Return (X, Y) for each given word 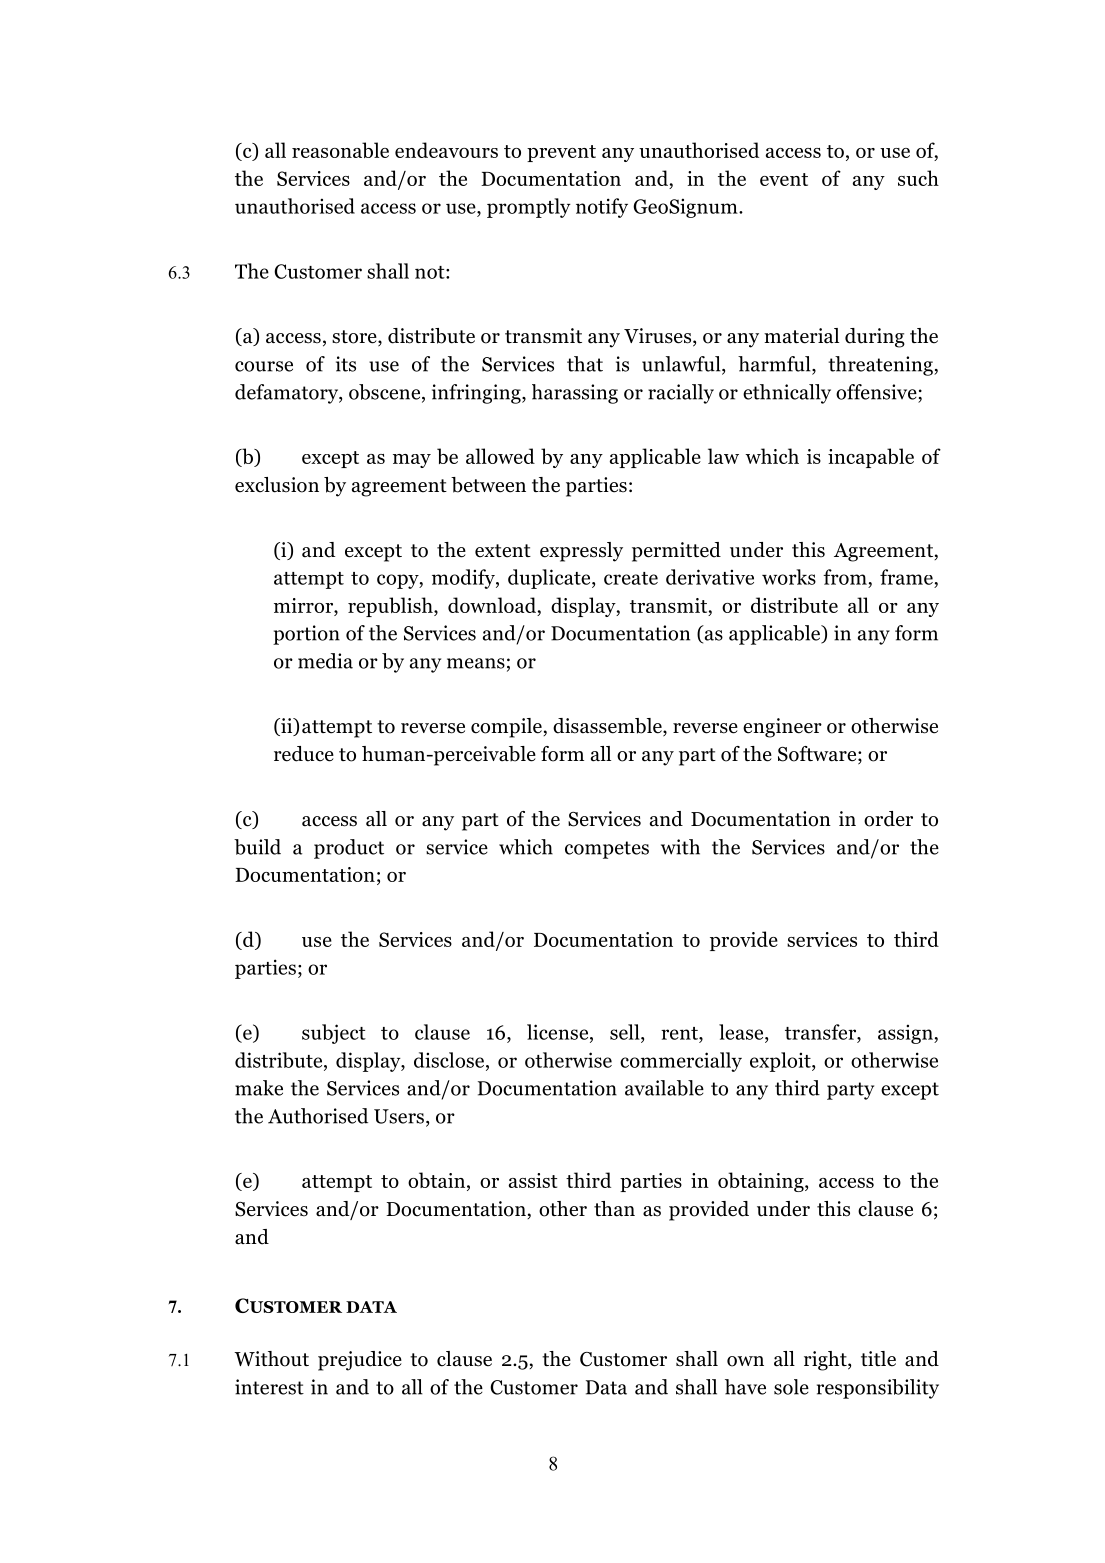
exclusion (277, 485)
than (614, 1209)
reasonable (340, 150)
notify (602, 208)
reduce (304, 754)
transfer (821, 1032)
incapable (871, 458)
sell (626, 1032)
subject (334, 1034)
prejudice (360, 1361)
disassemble (608, 727)
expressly (581, 552)
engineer (782, 728)
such (918, 178)
